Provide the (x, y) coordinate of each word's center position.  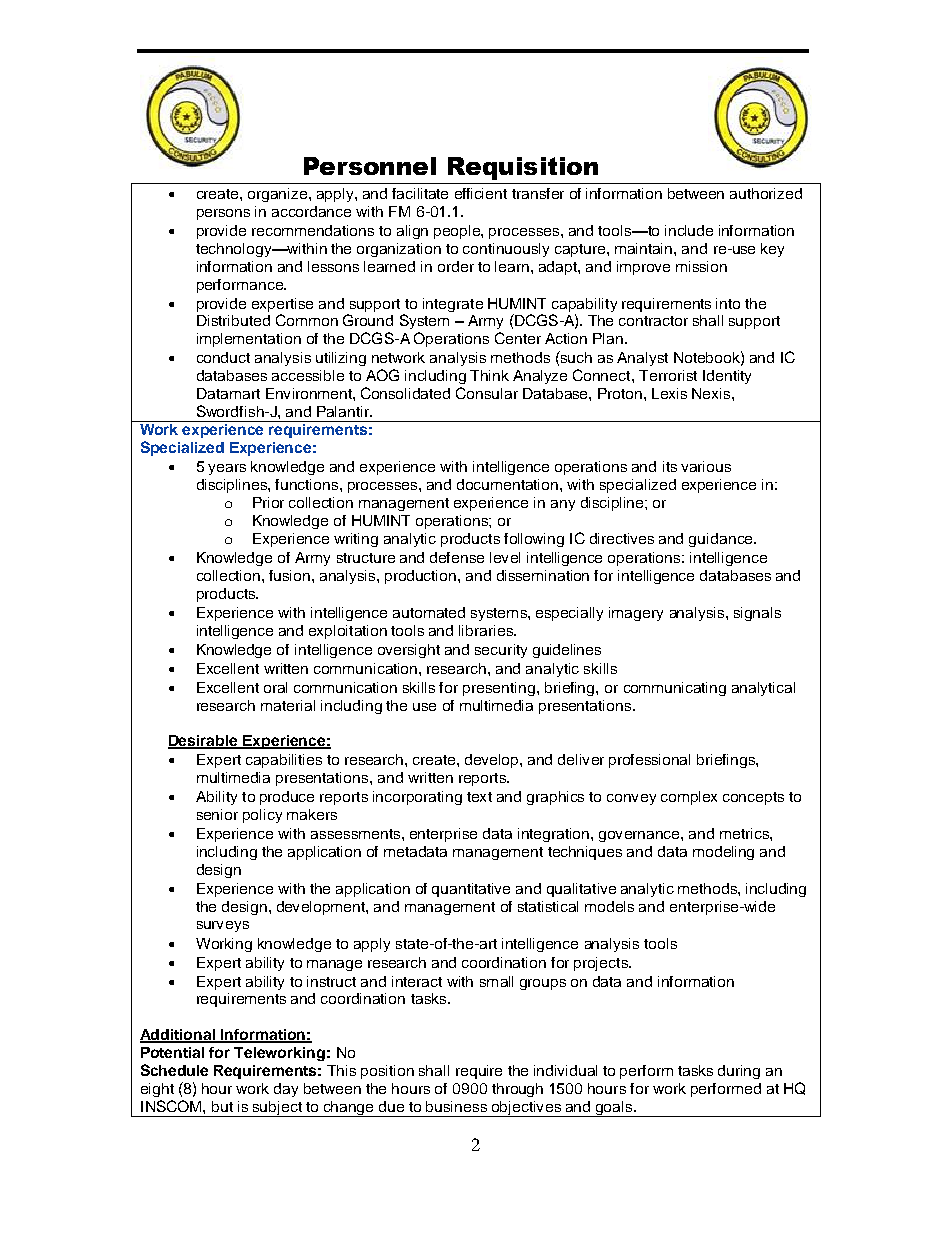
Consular (487, 393)
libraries (487, 630)
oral (275, 687)
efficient (481, 193)
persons (223, 214)
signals (757, 614)
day (286, 1090)
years (227, 469)
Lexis (669, 393)
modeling (723, 853)
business (456, 1106)
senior (217, 814)
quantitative (471, 890)
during (739, 1072)
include (689, 230)
